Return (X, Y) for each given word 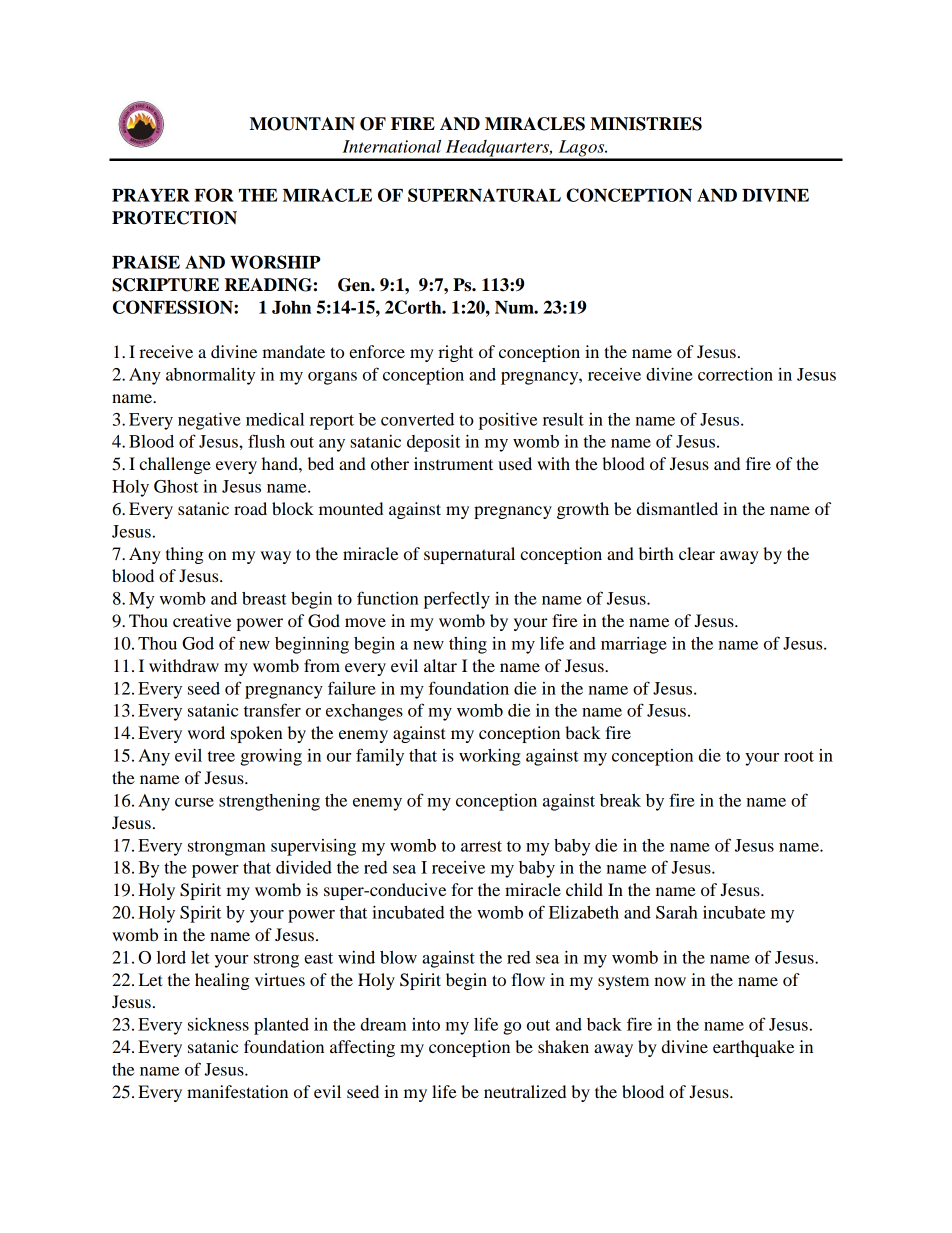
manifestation (237, 1091)
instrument (453, 463)
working (490, 757)
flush (266, 441)
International (392, 146)
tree (221, 756)
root (799, 756)
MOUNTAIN (302, 124)
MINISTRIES (646, 124)
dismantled (677, 508)
